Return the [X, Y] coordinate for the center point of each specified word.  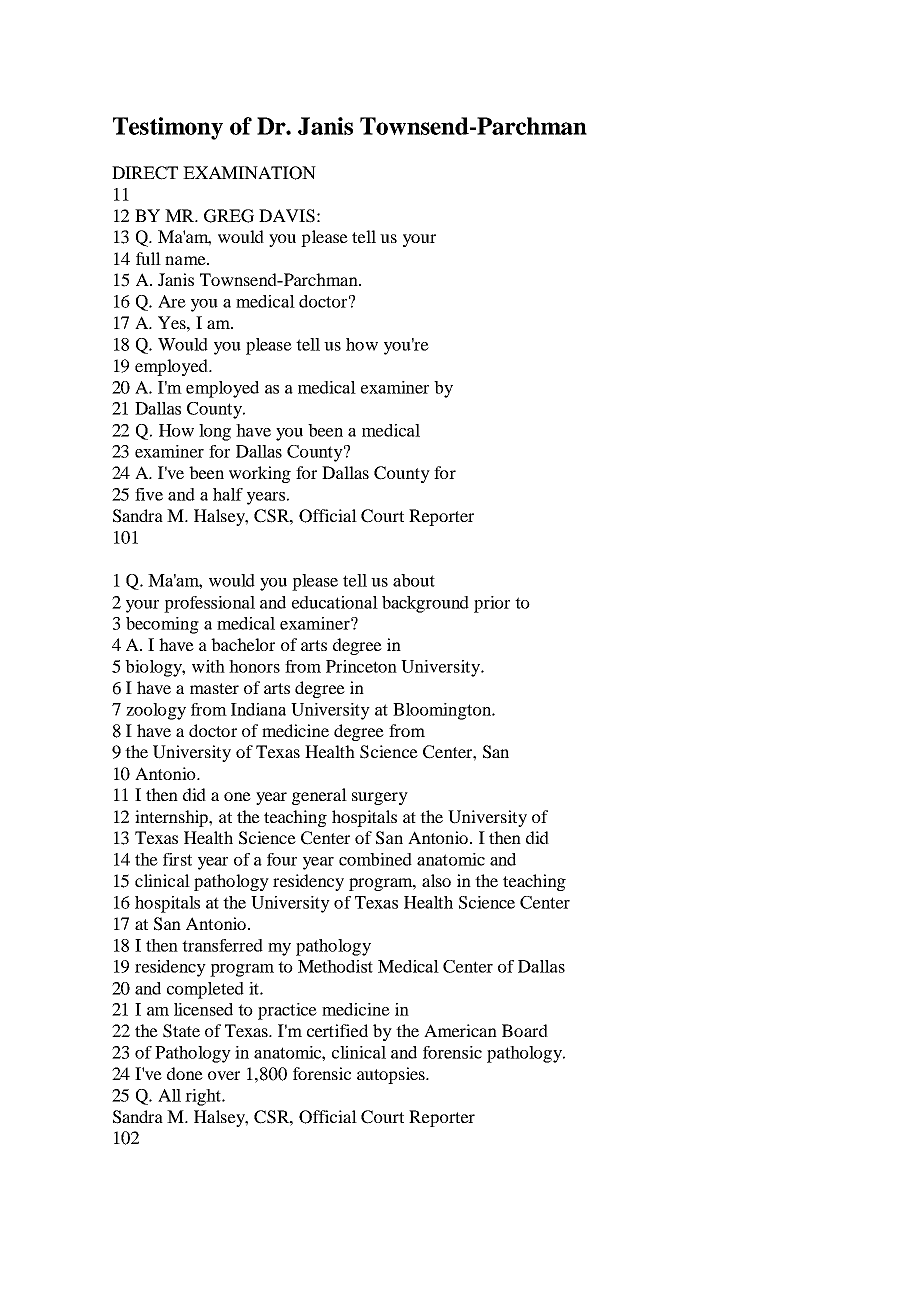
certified [337, 1030]
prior [492, 604]
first [177, 859]
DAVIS [287, 216]
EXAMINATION [249, 173]
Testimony [168, 128]
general [319, 796]
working [260, 474]
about [414, 580]
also [436, 880]
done [185, 1073]
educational [335, 602]
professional [209, 604]
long [215, 432]
